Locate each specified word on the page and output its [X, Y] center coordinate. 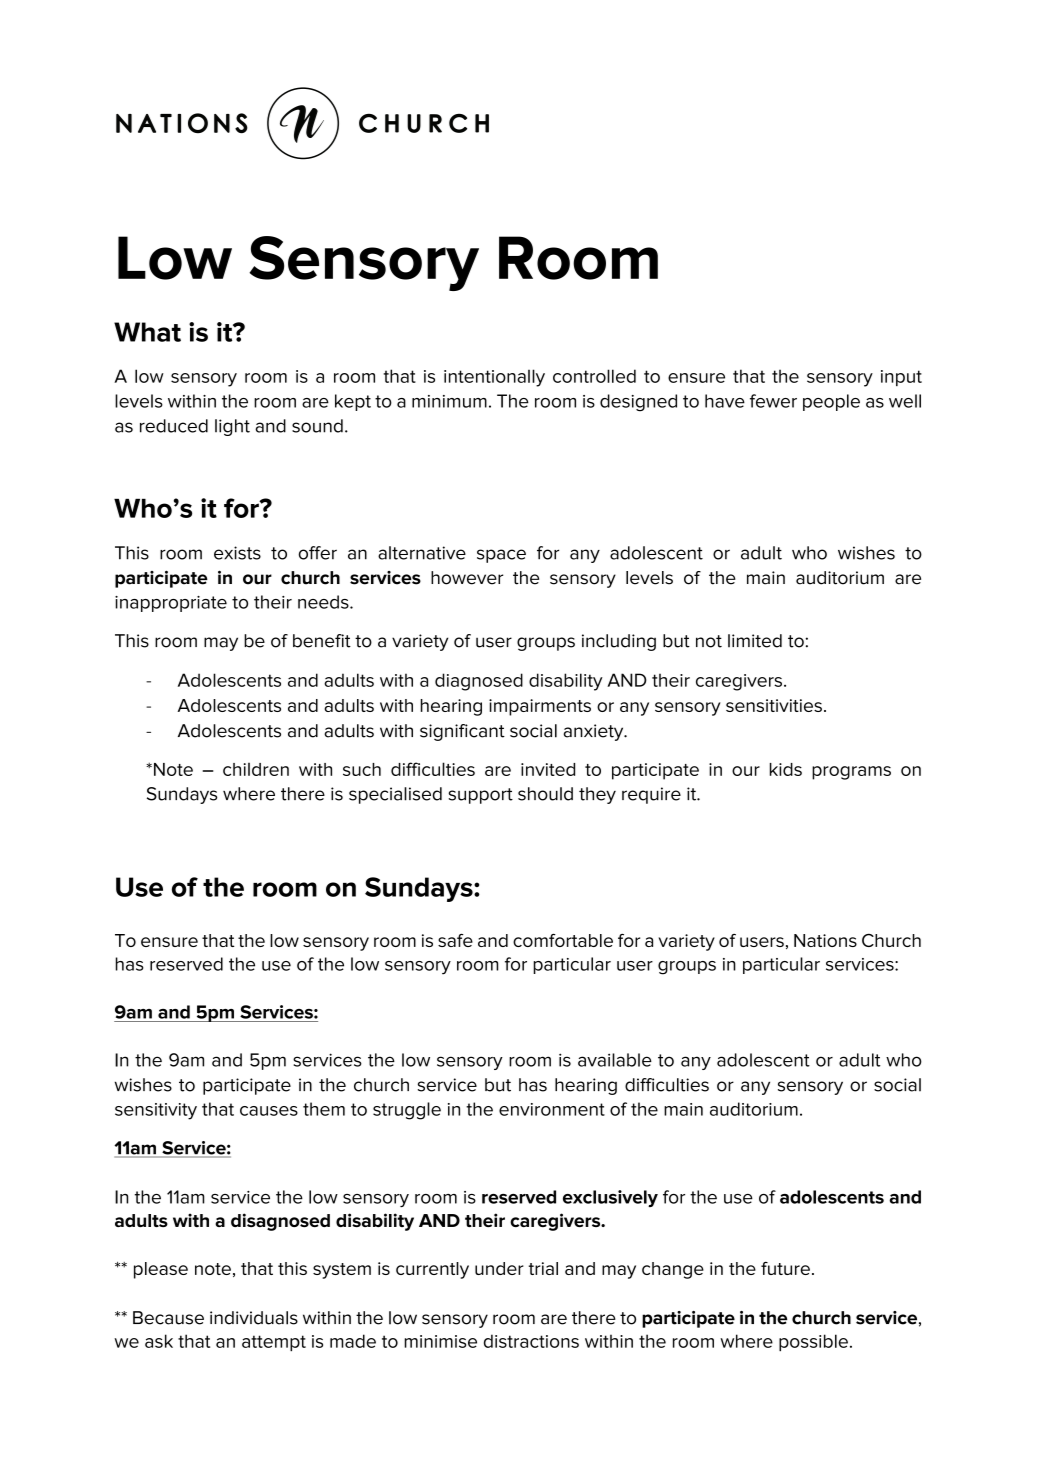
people [831, 402]
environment [552, 1109]
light [232, 427]
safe [455, 940]
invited [548, 769]
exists [237, 553]
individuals [254, 1318]
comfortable [563, 940]
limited [755, 641]
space [501, 556]
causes [269, 1111]
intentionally [494, 378]
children [256, 769]
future [785, 1268]
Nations [825, 940]
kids [786, 769]
